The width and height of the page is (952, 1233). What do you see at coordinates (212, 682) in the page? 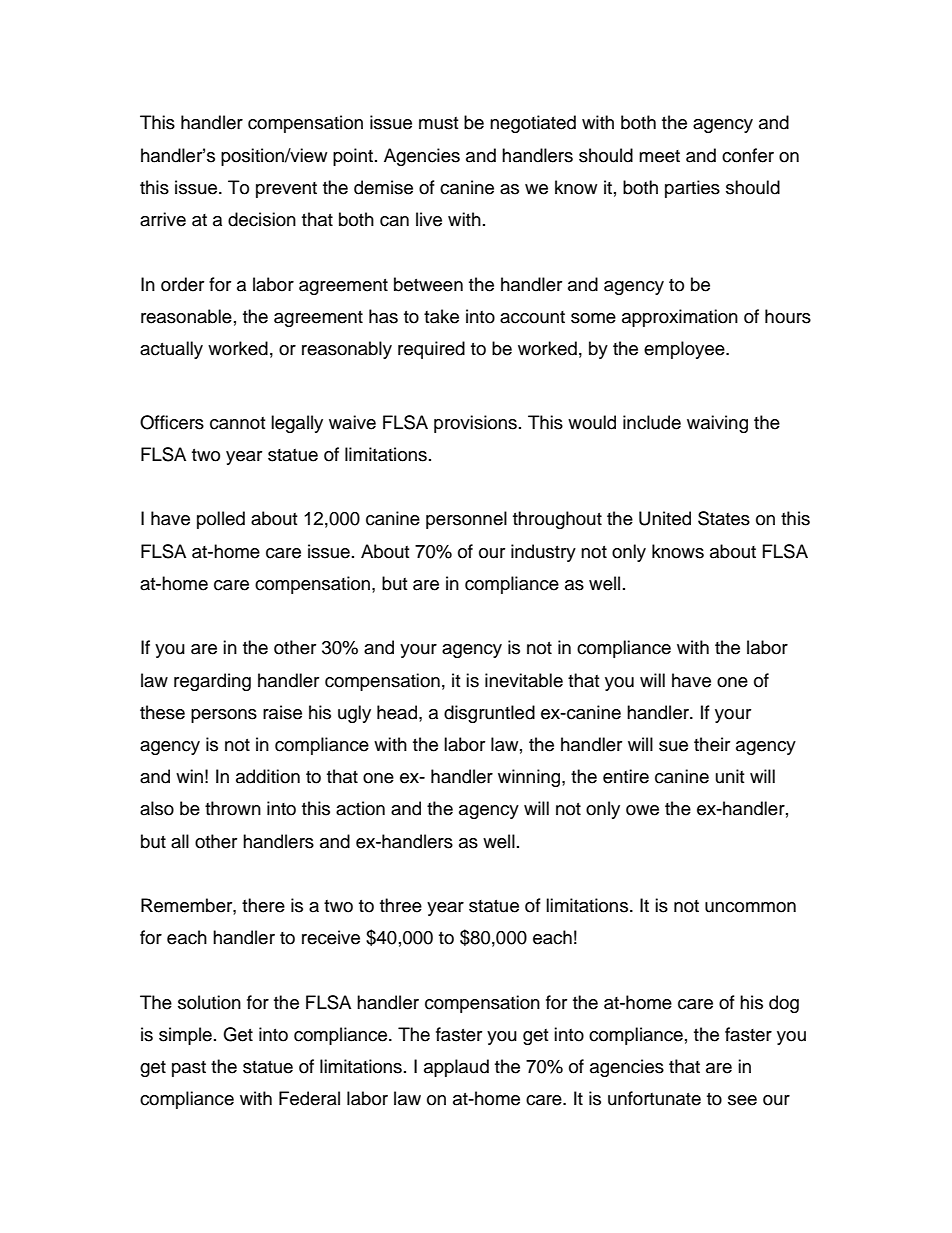
I see `regarding` at bounding box center [212, 682].
